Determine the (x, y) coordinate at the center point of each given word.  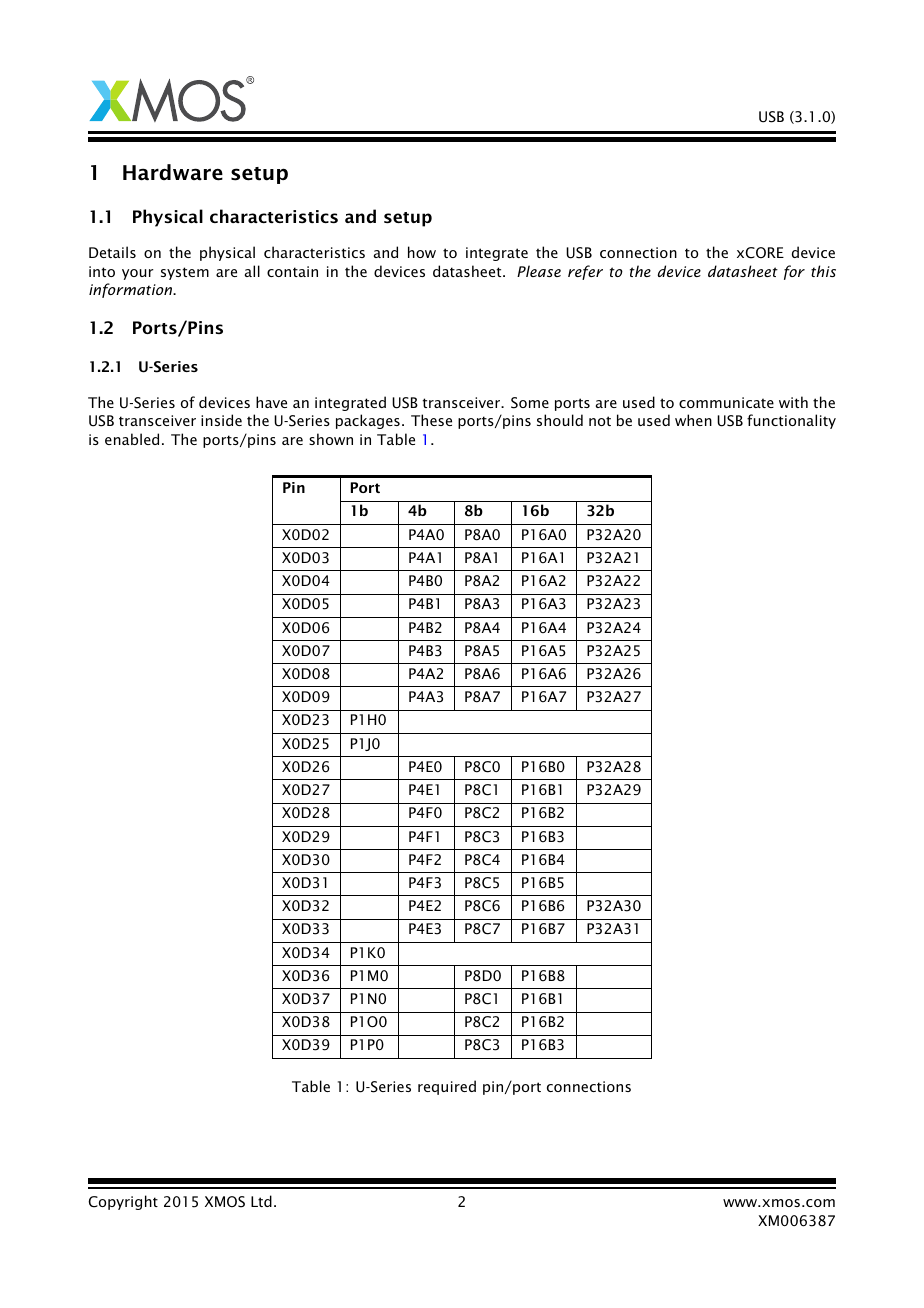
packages (368, 421)
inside (221, 420)
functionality (791, 421)
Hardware (173, 172)
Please (539, 271)
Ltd (261, 1201)
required (447, 1087)
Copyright (123, 1202)
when (693, 420)
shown (331, 439)
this (823, 271)
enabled (132, 439)
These (431, 420)
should (560, 420)
